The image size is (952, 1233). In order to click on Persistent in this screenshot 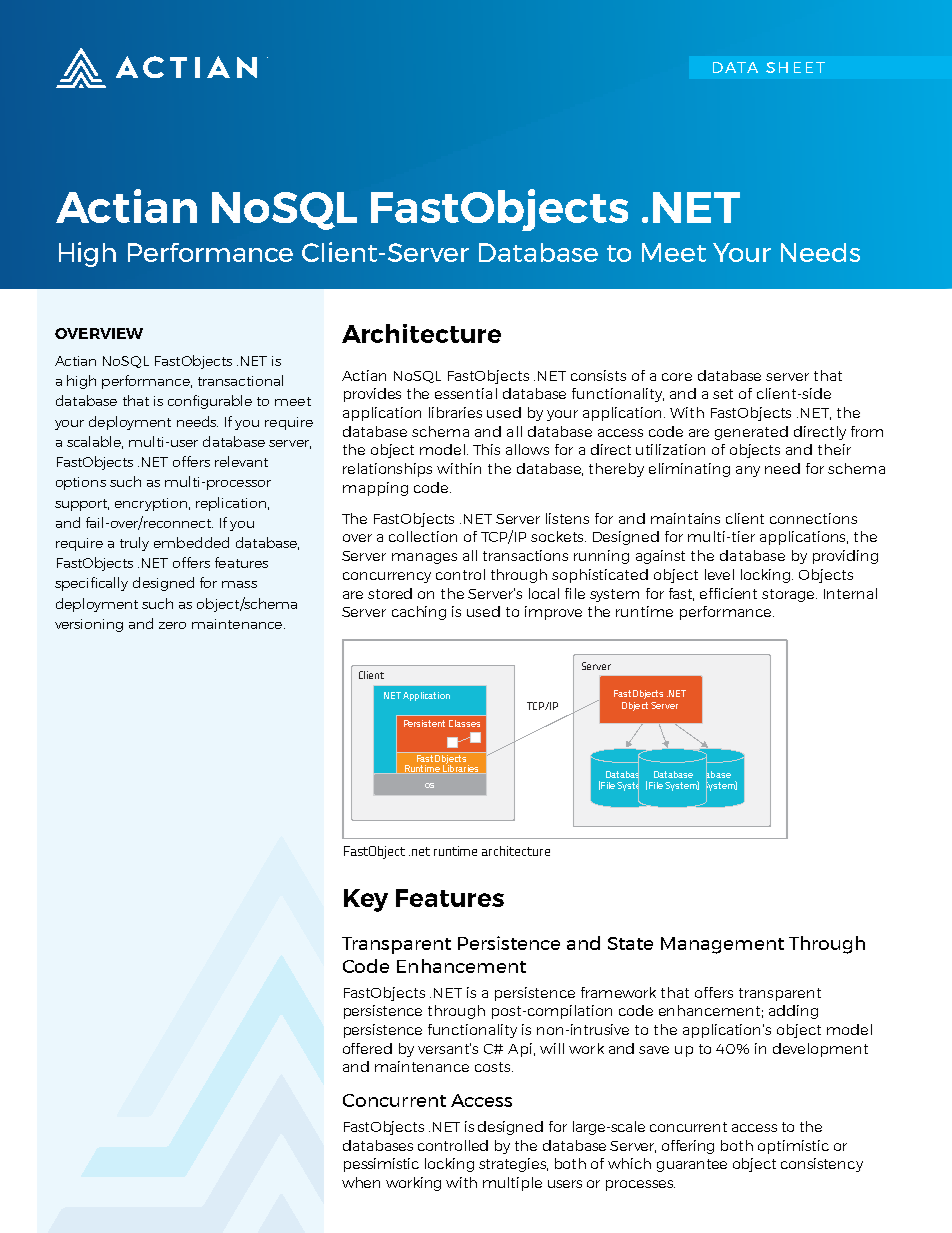, I will do `click(424, 723)`.
